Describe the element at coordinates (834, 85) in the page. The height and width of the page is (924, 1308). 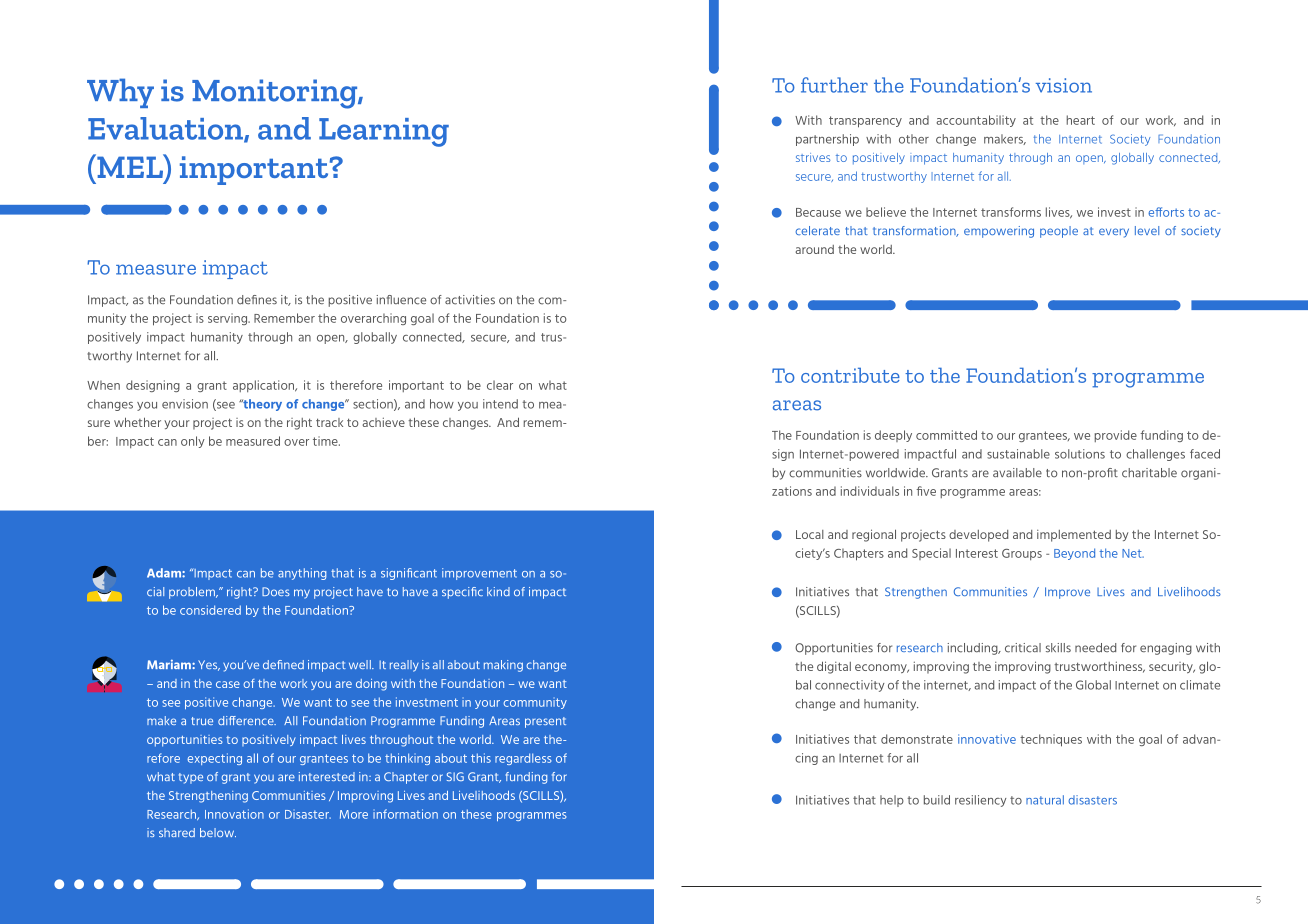
I see `further` at that location.
